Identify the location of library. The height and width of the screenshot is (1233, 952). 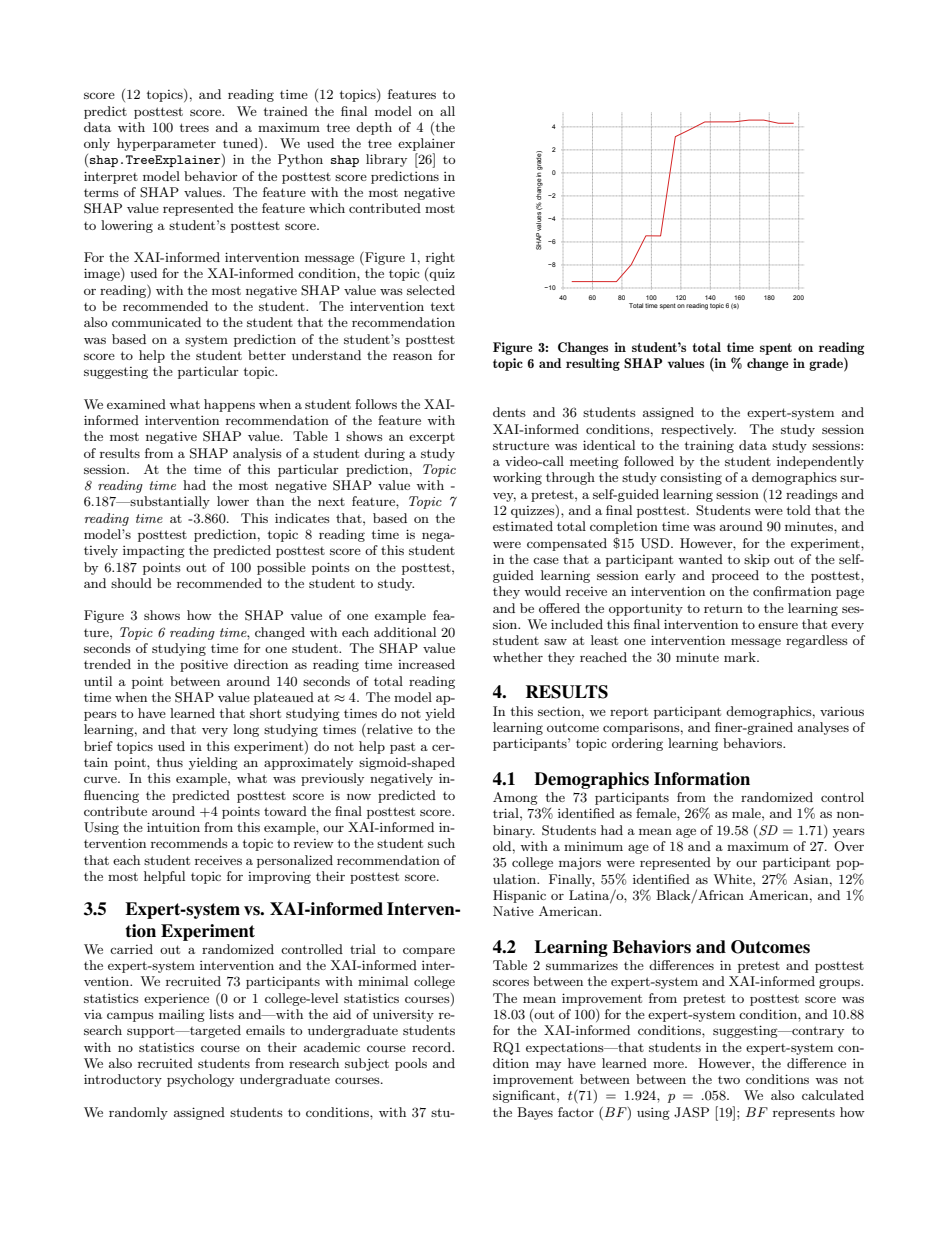
(386, 160).
